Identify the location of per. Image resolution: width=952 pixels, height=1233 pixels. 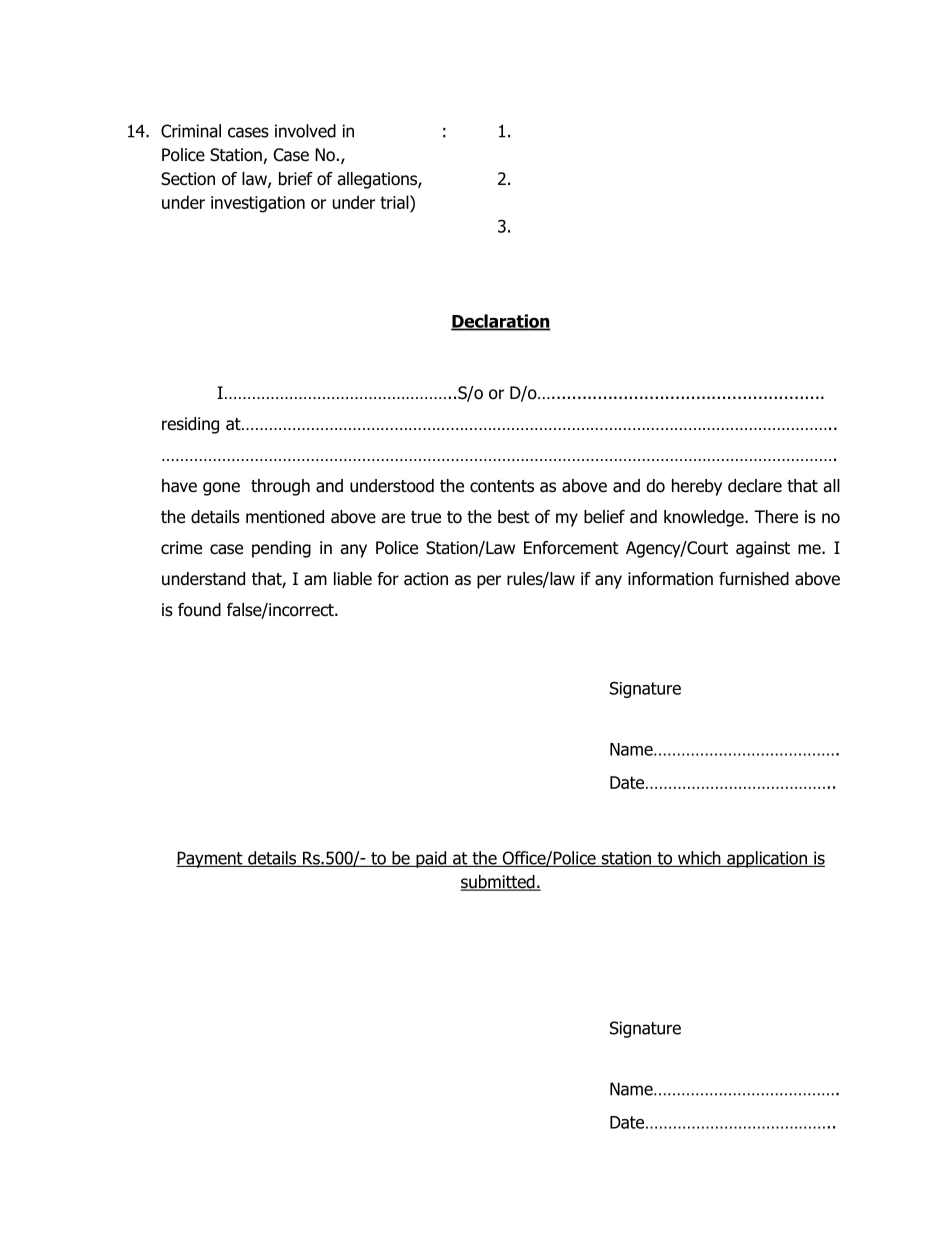
(489, 582).
